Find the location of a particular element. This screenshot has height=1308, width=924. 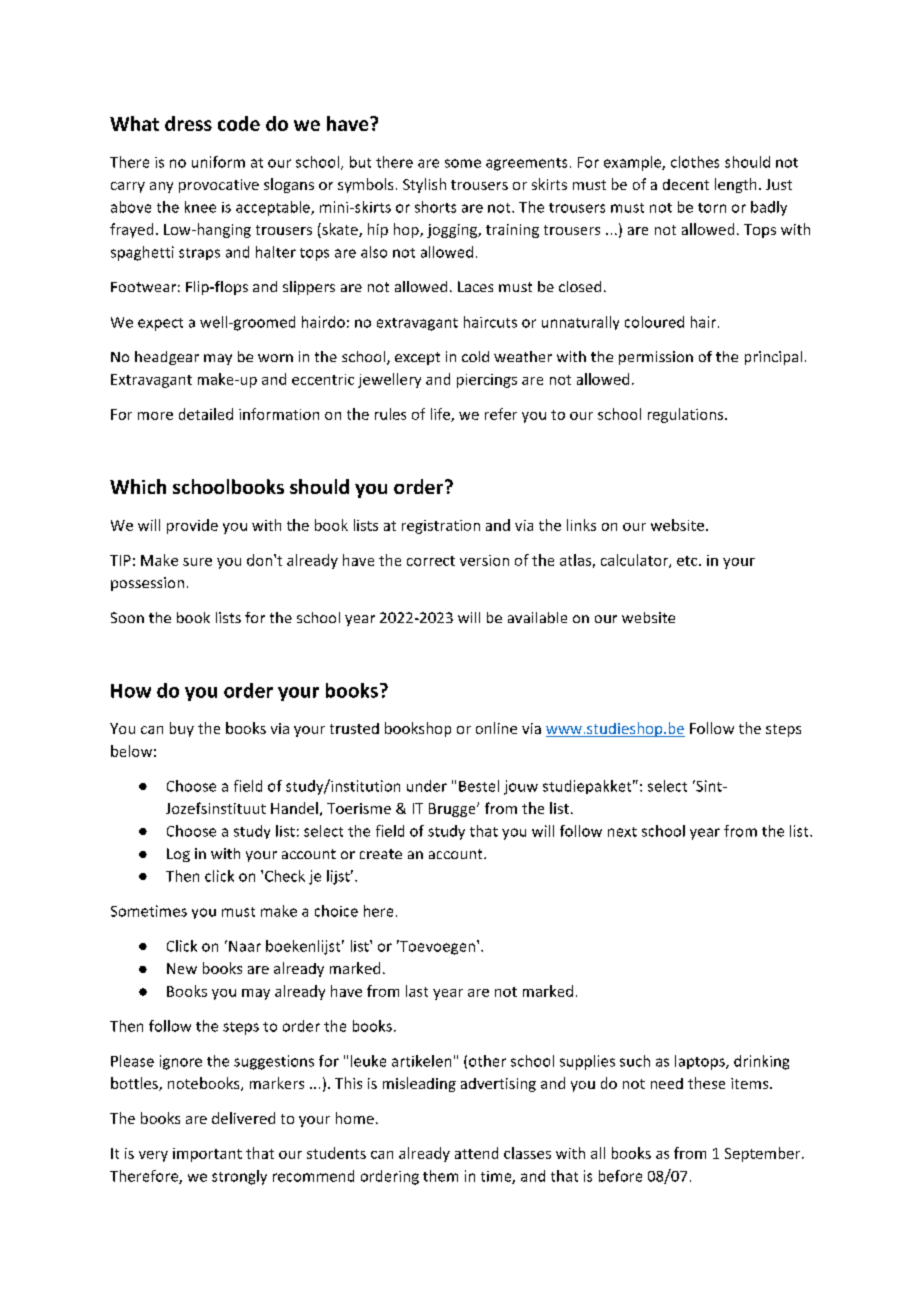

under is located at coordinates (427, 786).
